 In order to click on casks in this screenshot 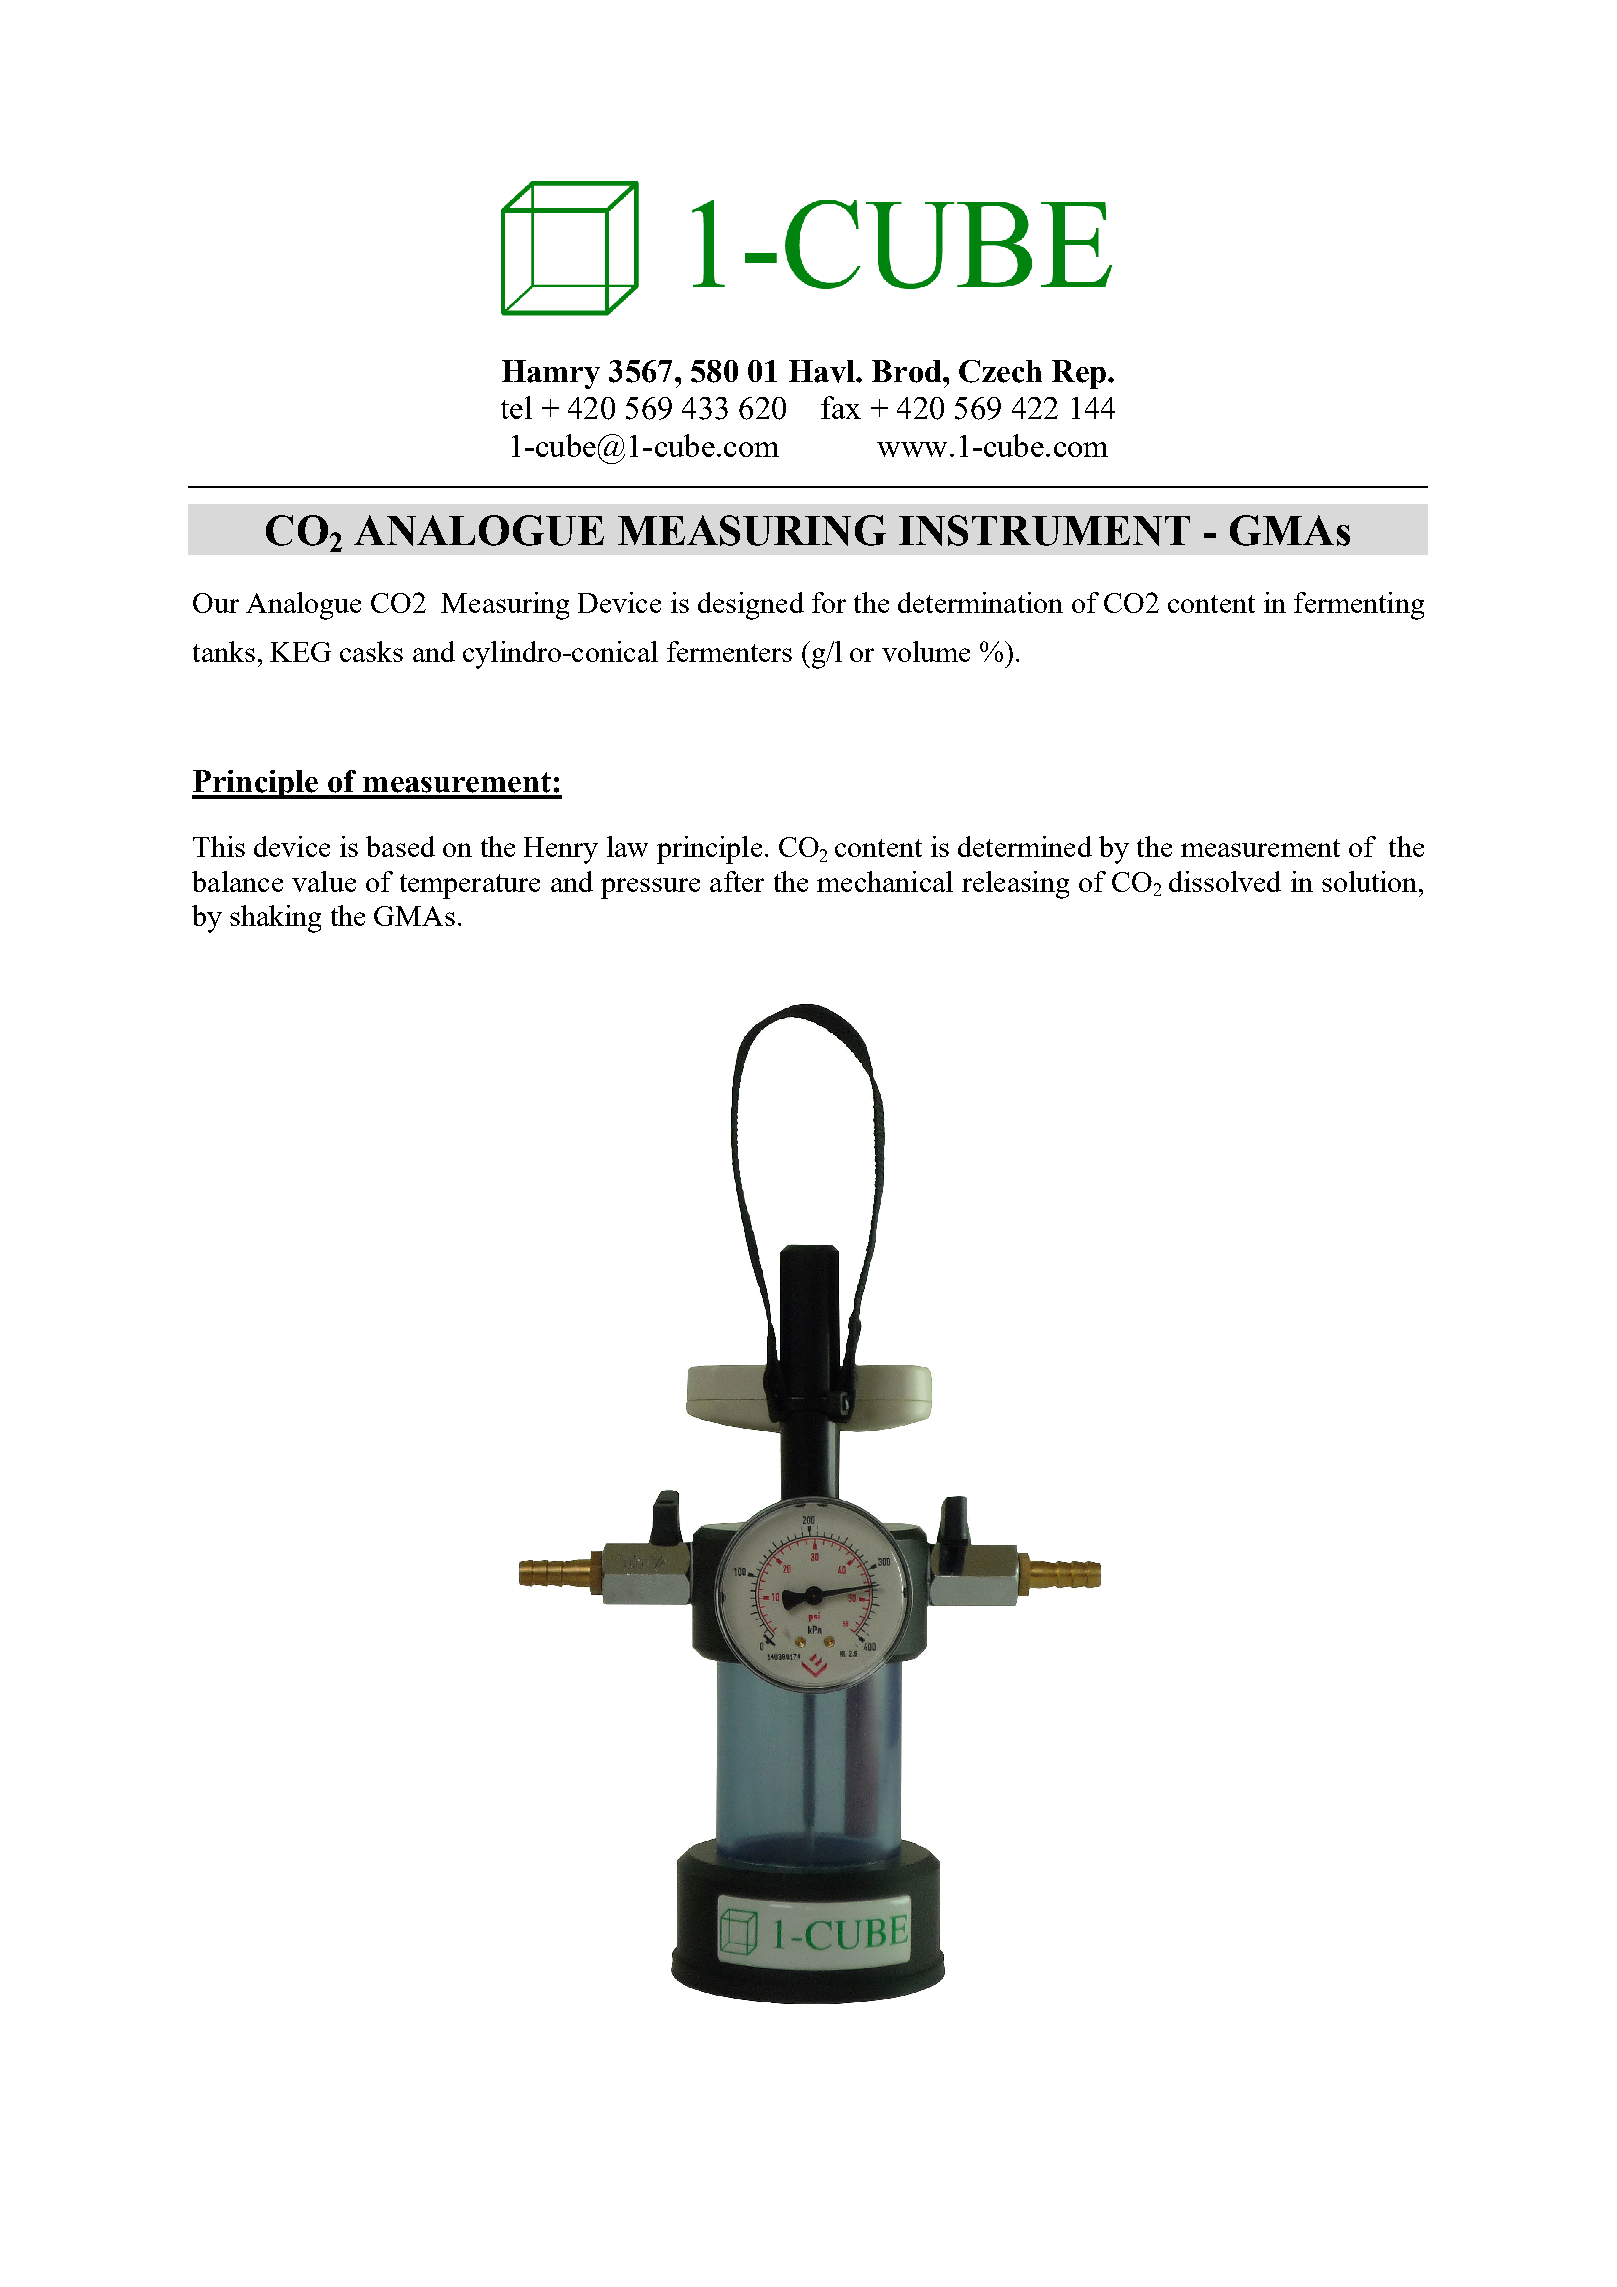, I will do `click(371, 651)`.
